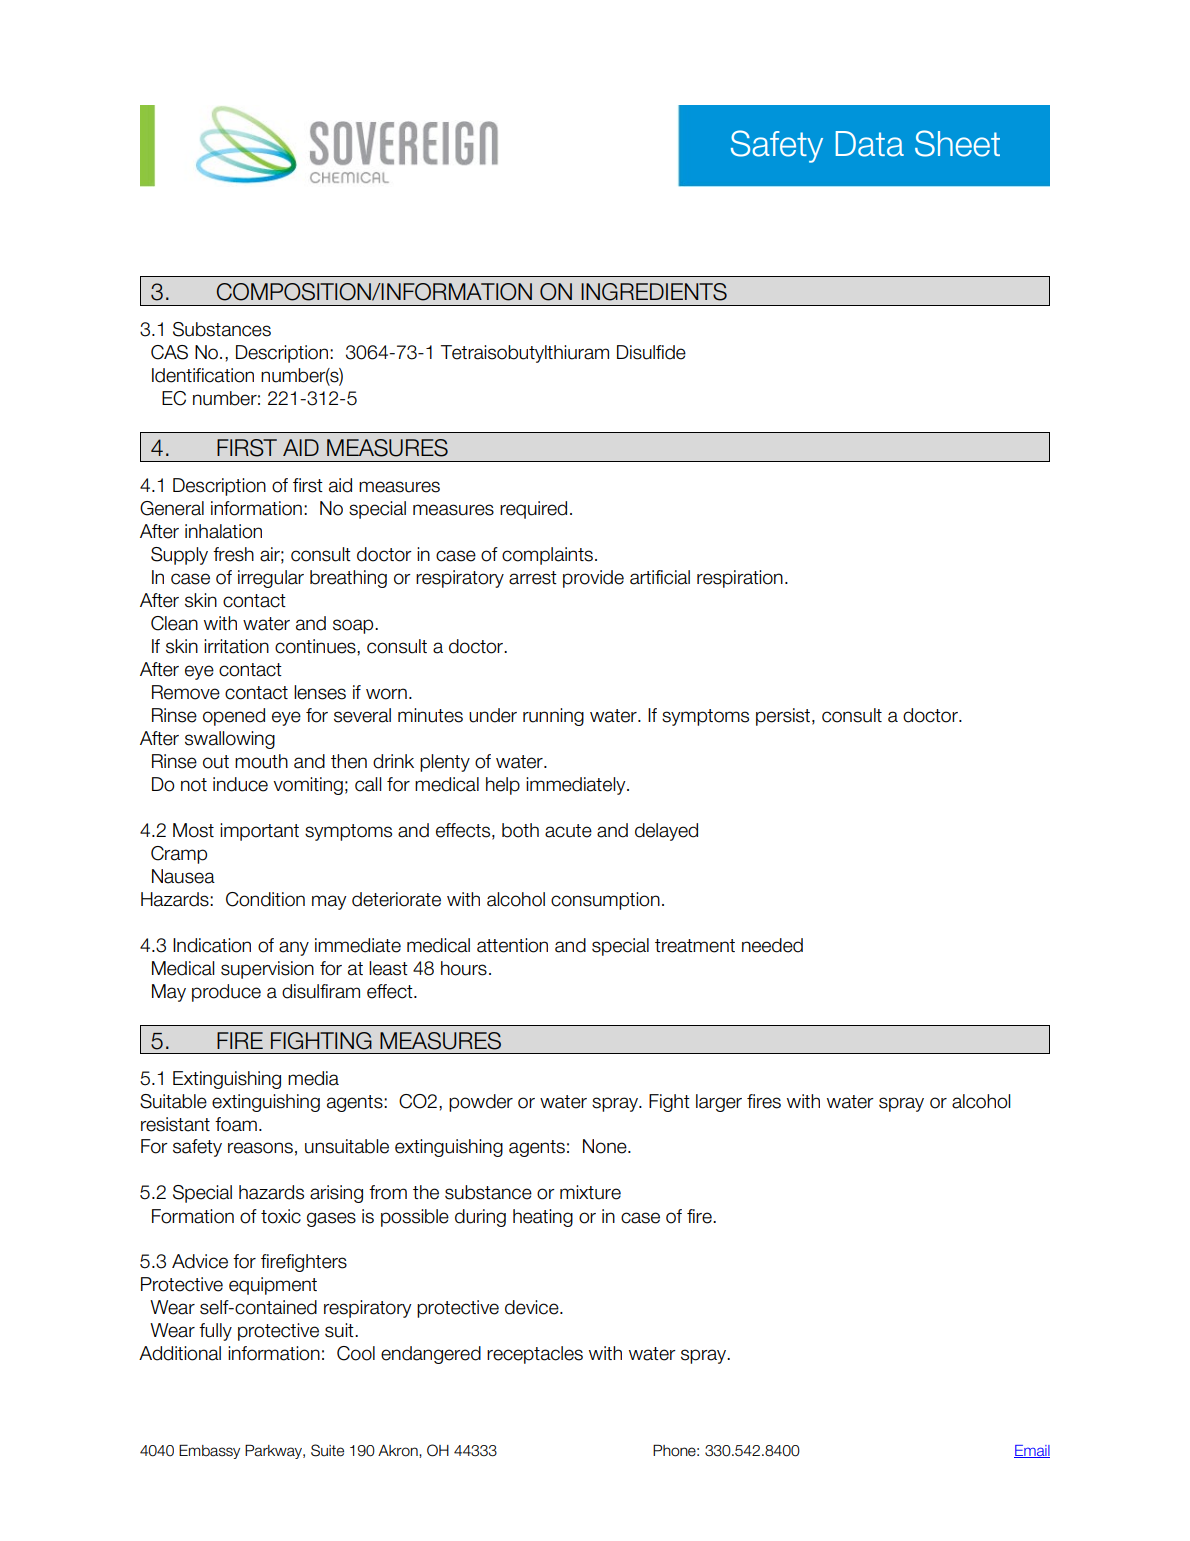 The height and width of the image is (1541, 1190). Describe the element at coordinates (654, 292) in the image. I see `INGREDIENTS` at that location.
